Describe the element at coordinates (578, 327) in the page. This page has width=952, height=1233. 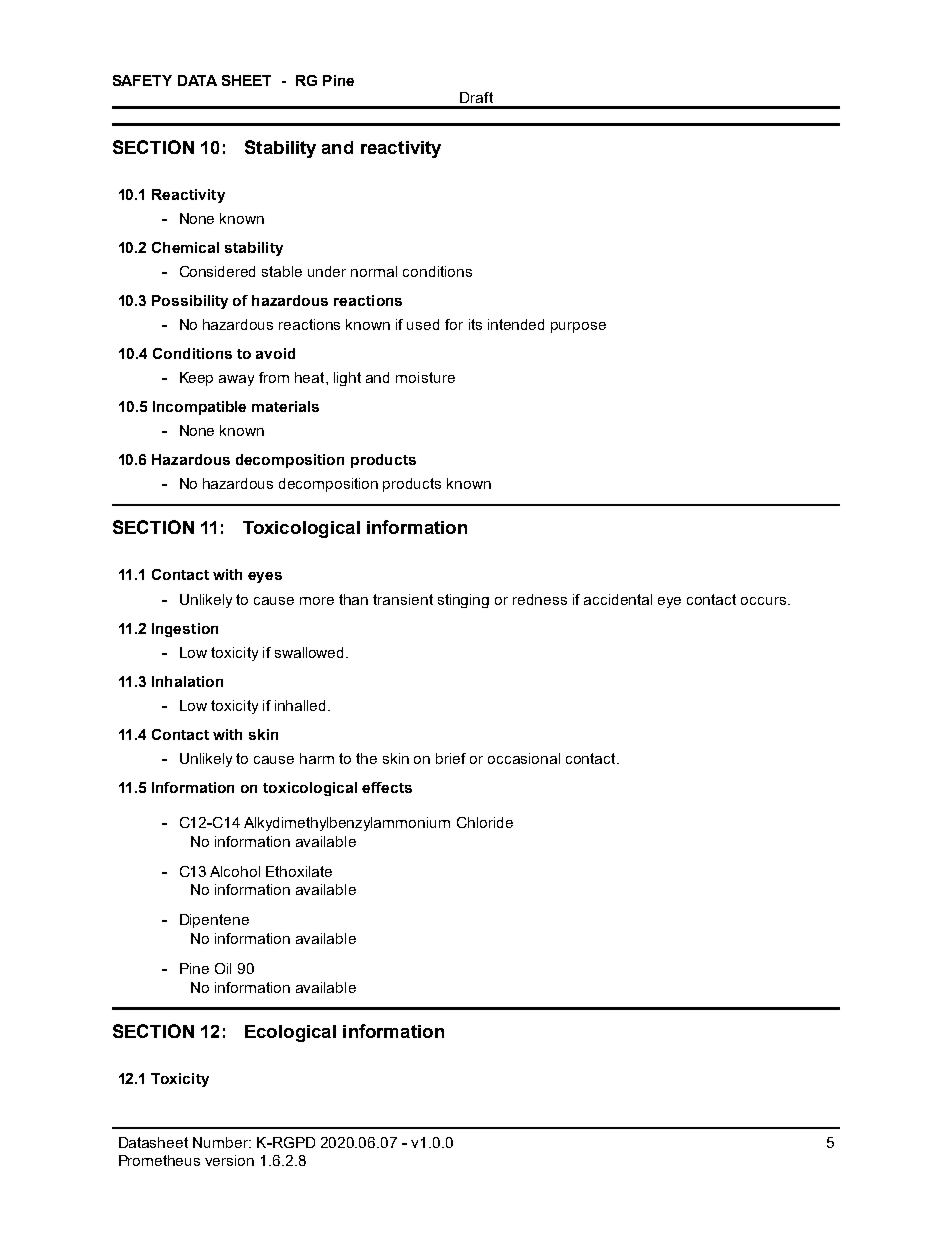
I see `purpose` at that location.
